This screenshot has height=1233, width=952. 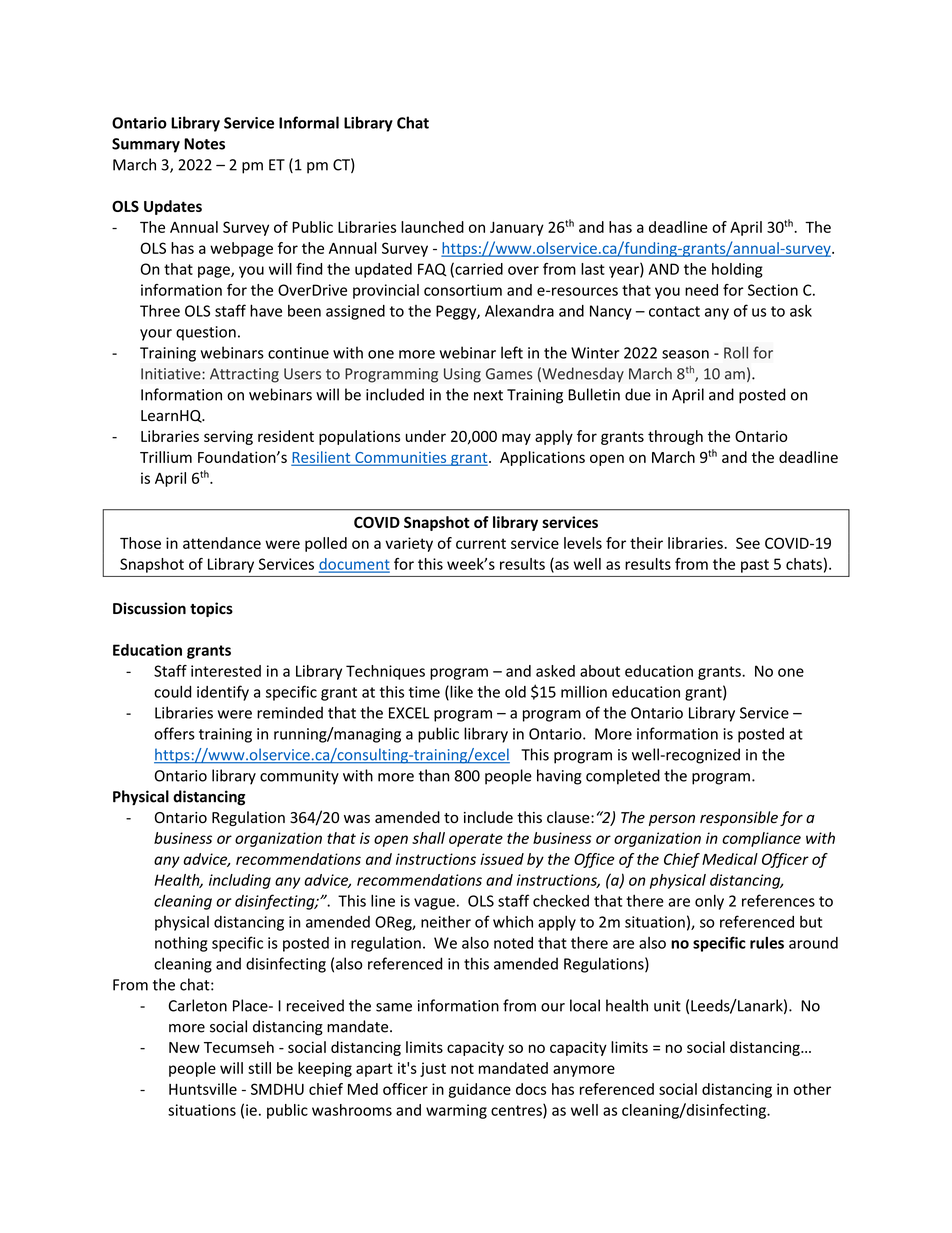 I want to click on launched, so click(x=432, y=227).
